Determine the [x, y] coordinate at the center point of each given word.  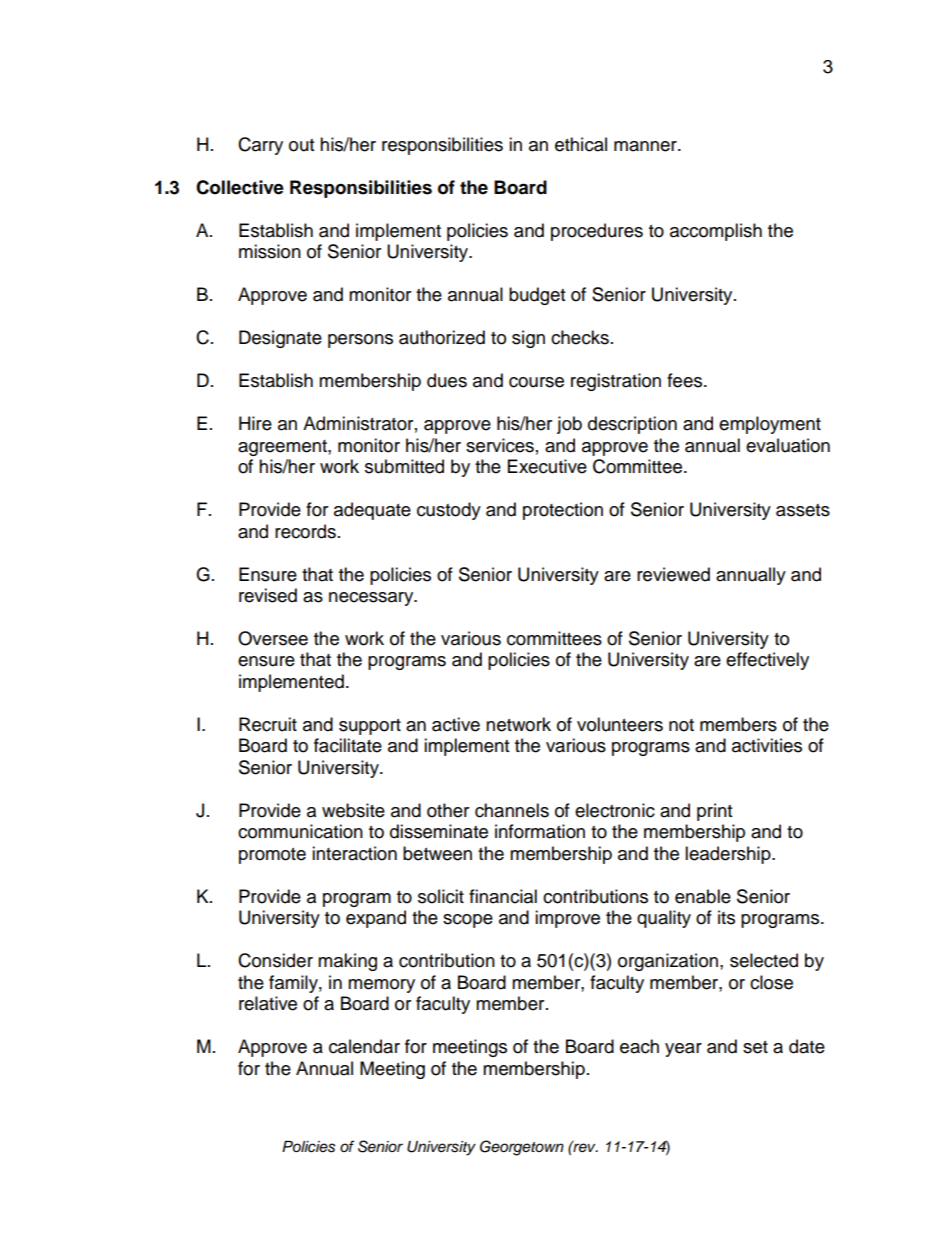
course [536, 382]
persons [360, 341]
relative [268, 1003]
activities [767, 745]
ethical [581, 144]
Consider [275, 960]
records [305, 531]
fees [686, 380]
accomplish [716, 232]
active [456, 724]
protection [563, 511]
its [726, 917]
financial [503, 896]
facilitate [348, 745]
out [301, 145]
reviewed [673, 574]
